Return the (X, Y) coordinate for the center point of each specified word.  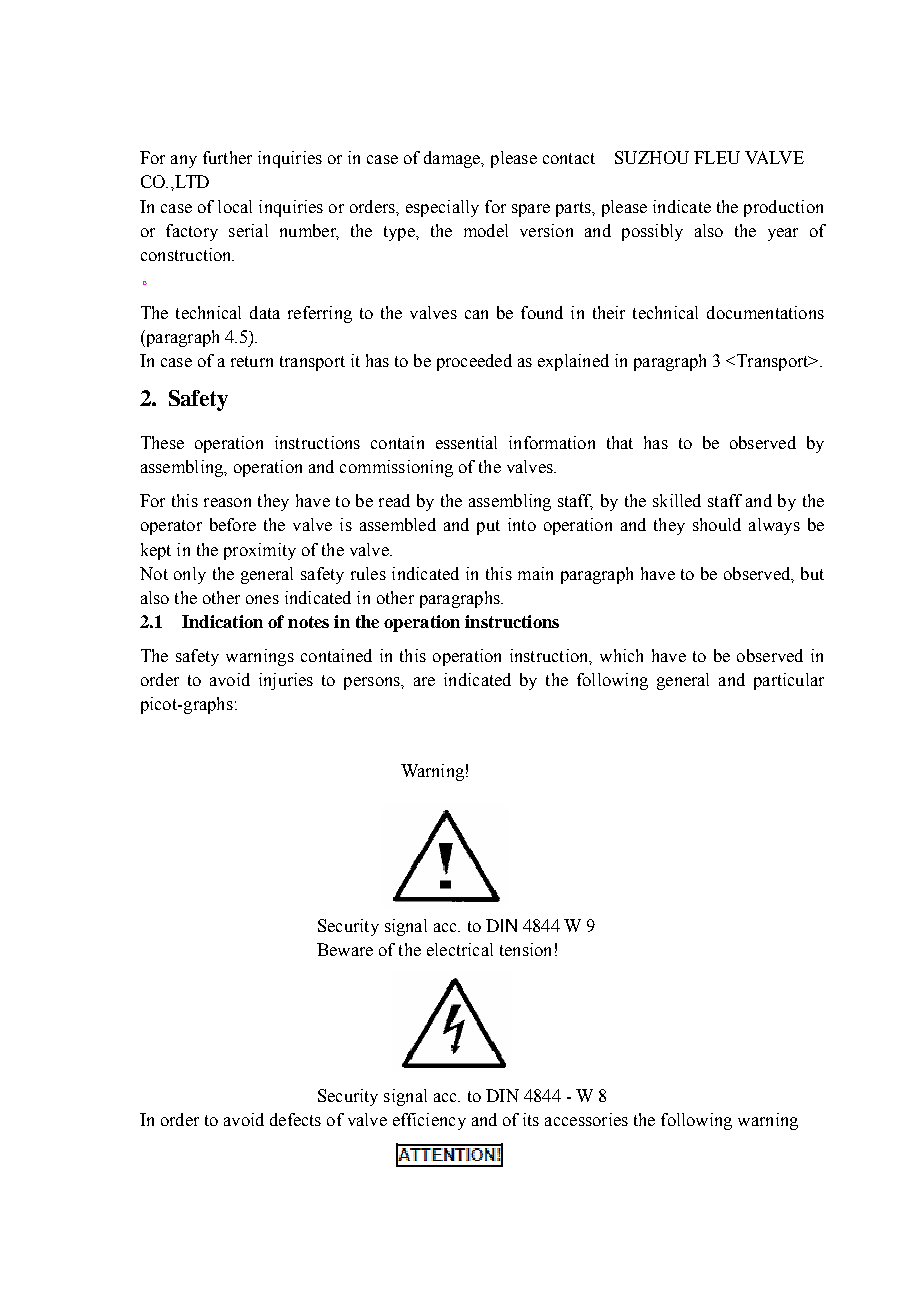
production (783, 208)
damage (453, 159)
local (235, 206)
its (531, 1119)
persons (373, 683)
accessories (586, 1119)
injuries (286, 681)
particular (789, 681)
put (488, 527)
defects (295, 1119)
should (717, 524)
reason (227, 502)
